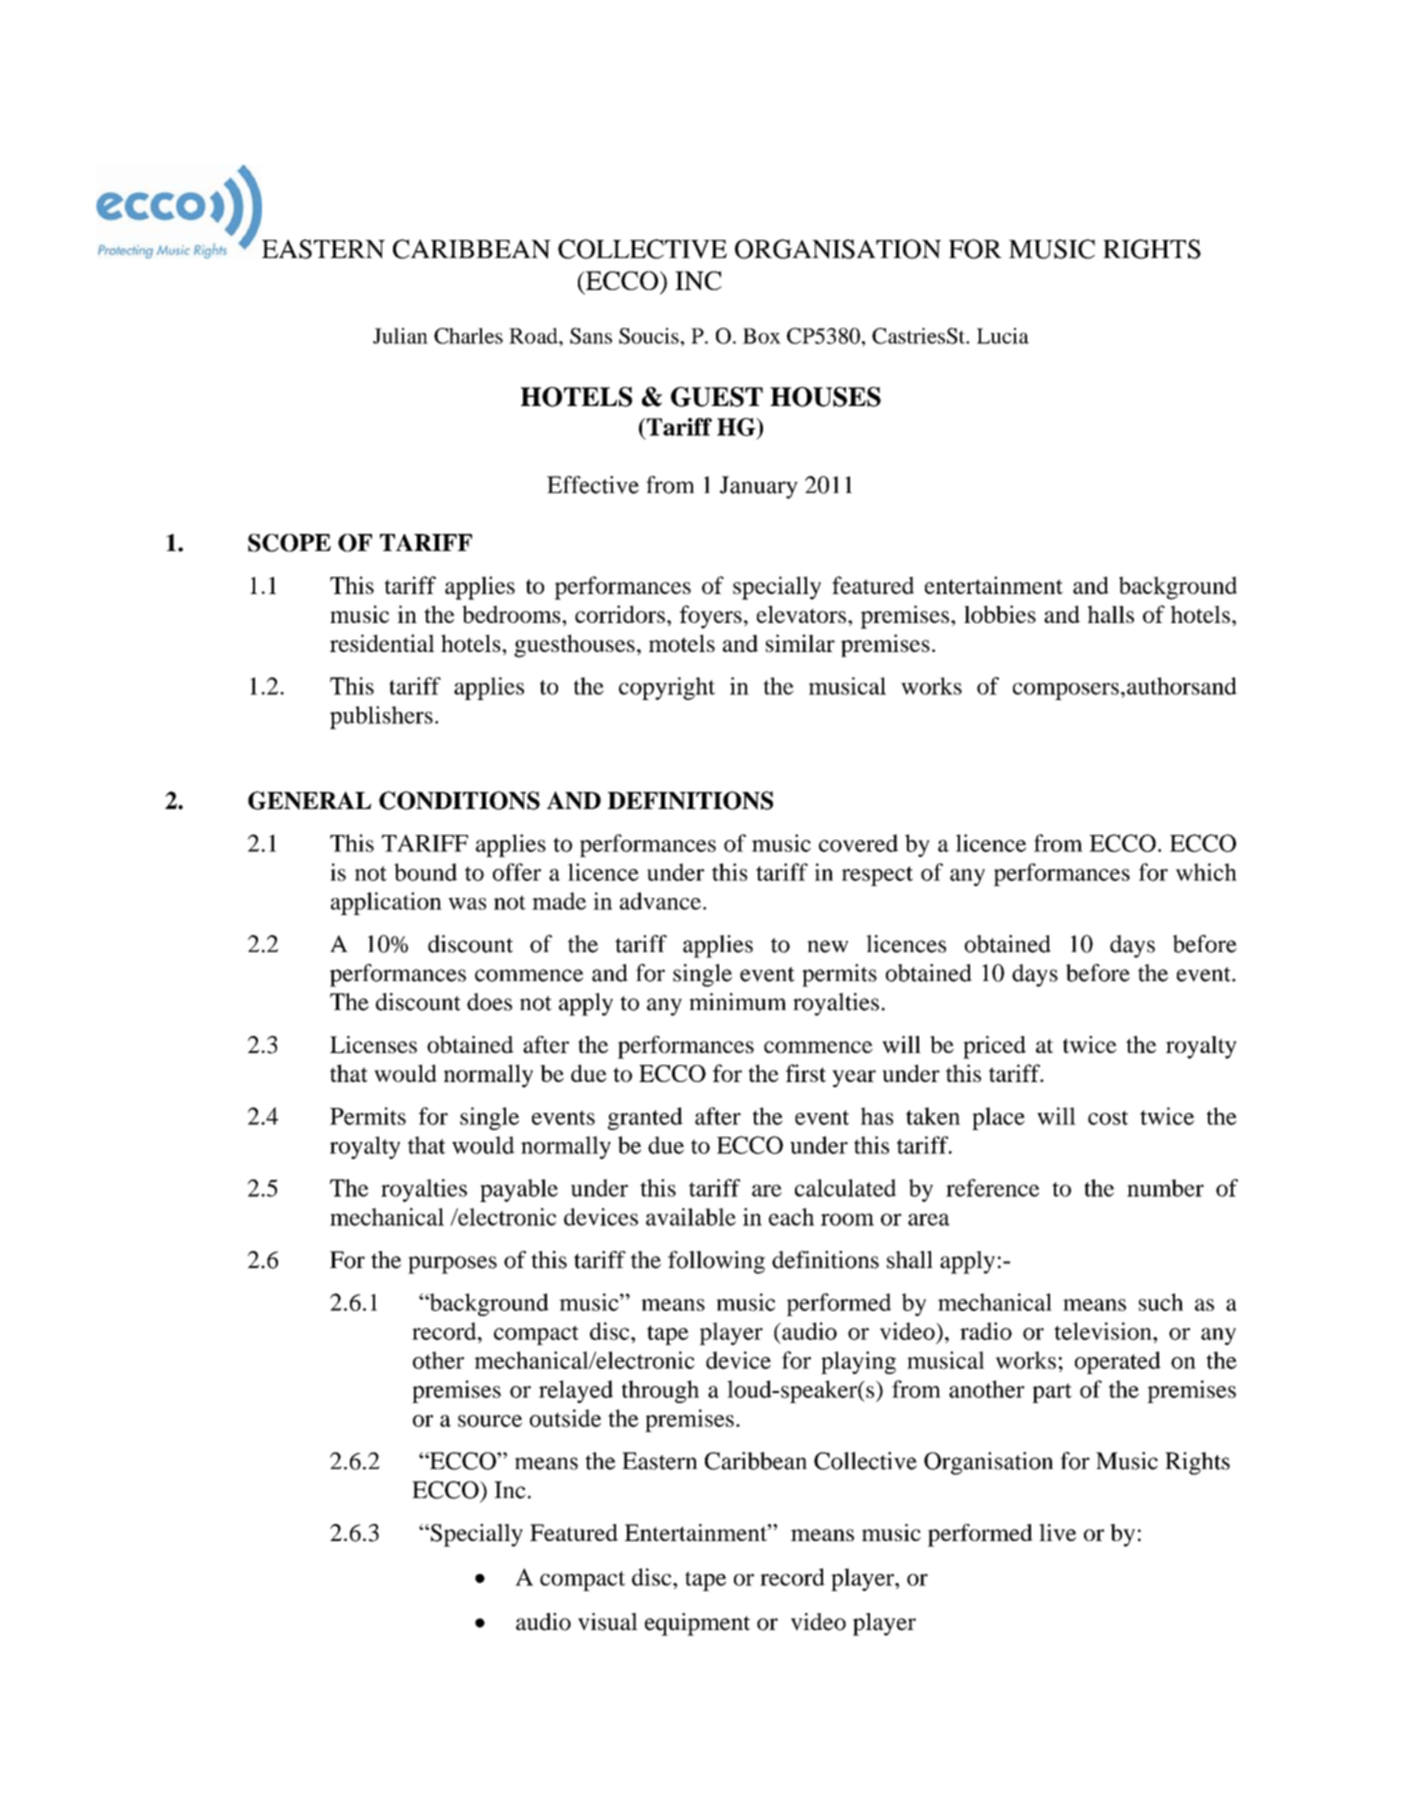 The width and height of the document is (1402, 1814). I want to click on equipment, so click(697, 1624).
